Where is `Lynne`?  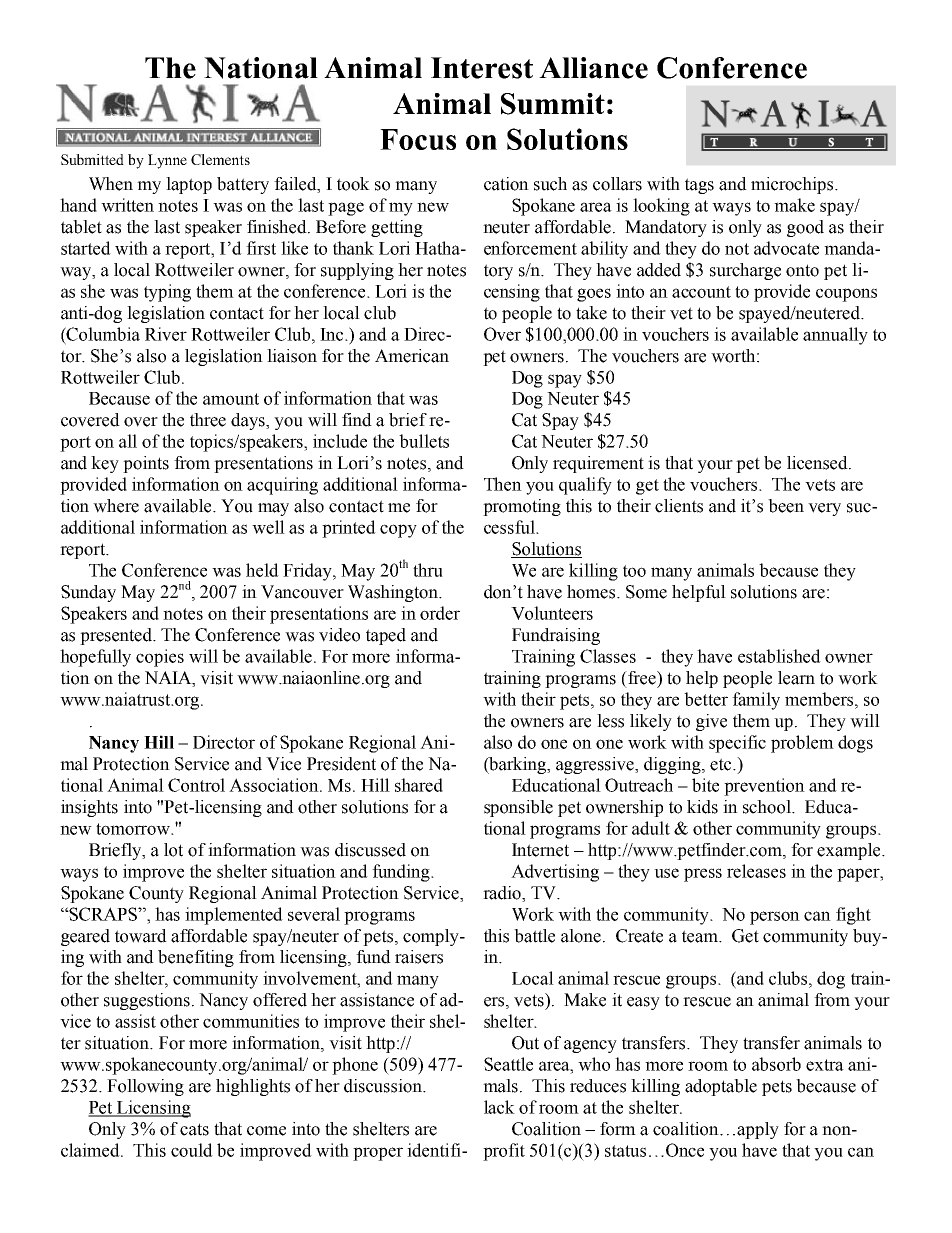
Lynne is located at coordinates (167, 161).
